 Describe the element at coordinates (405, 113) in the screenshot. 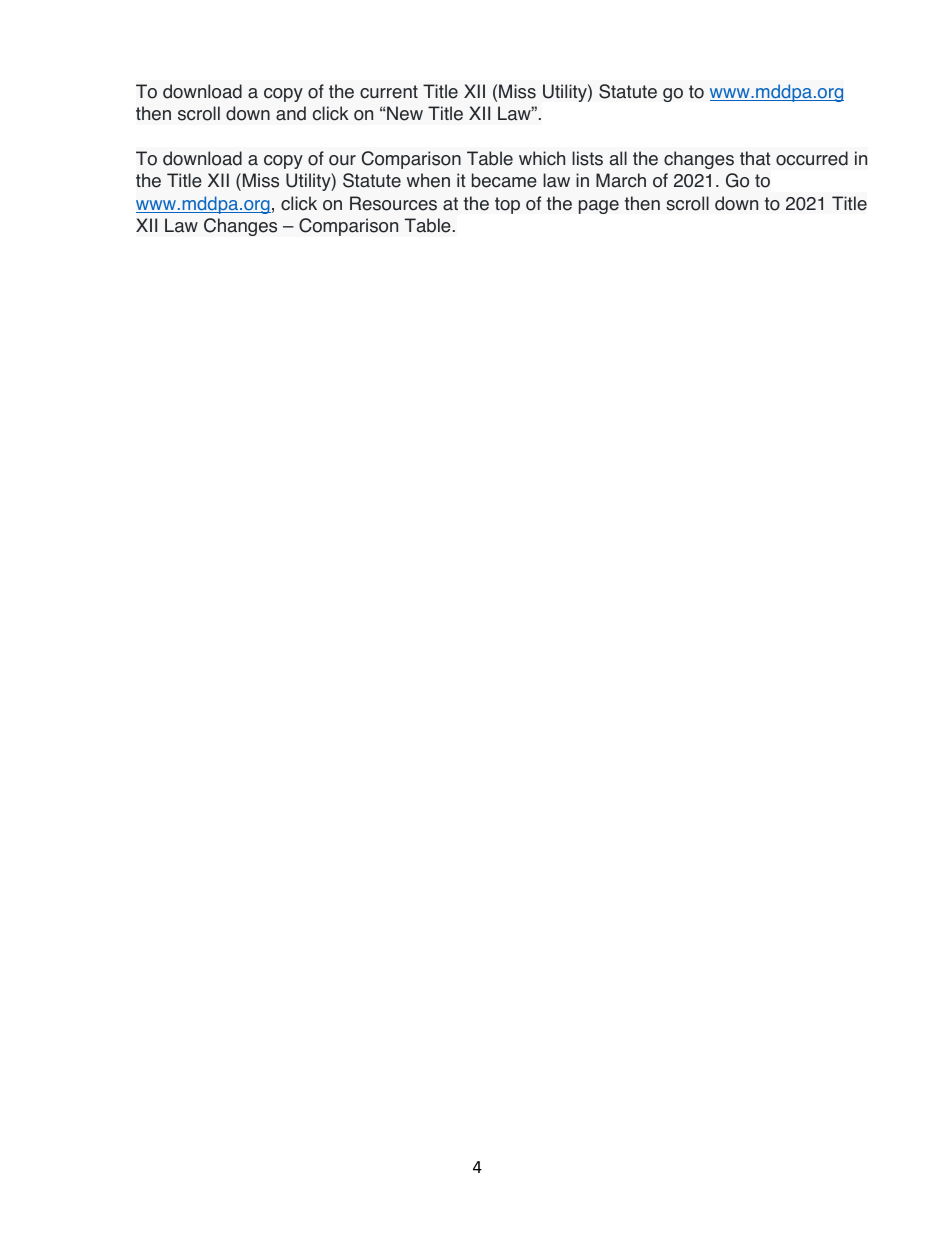

I see `New` at that location.
